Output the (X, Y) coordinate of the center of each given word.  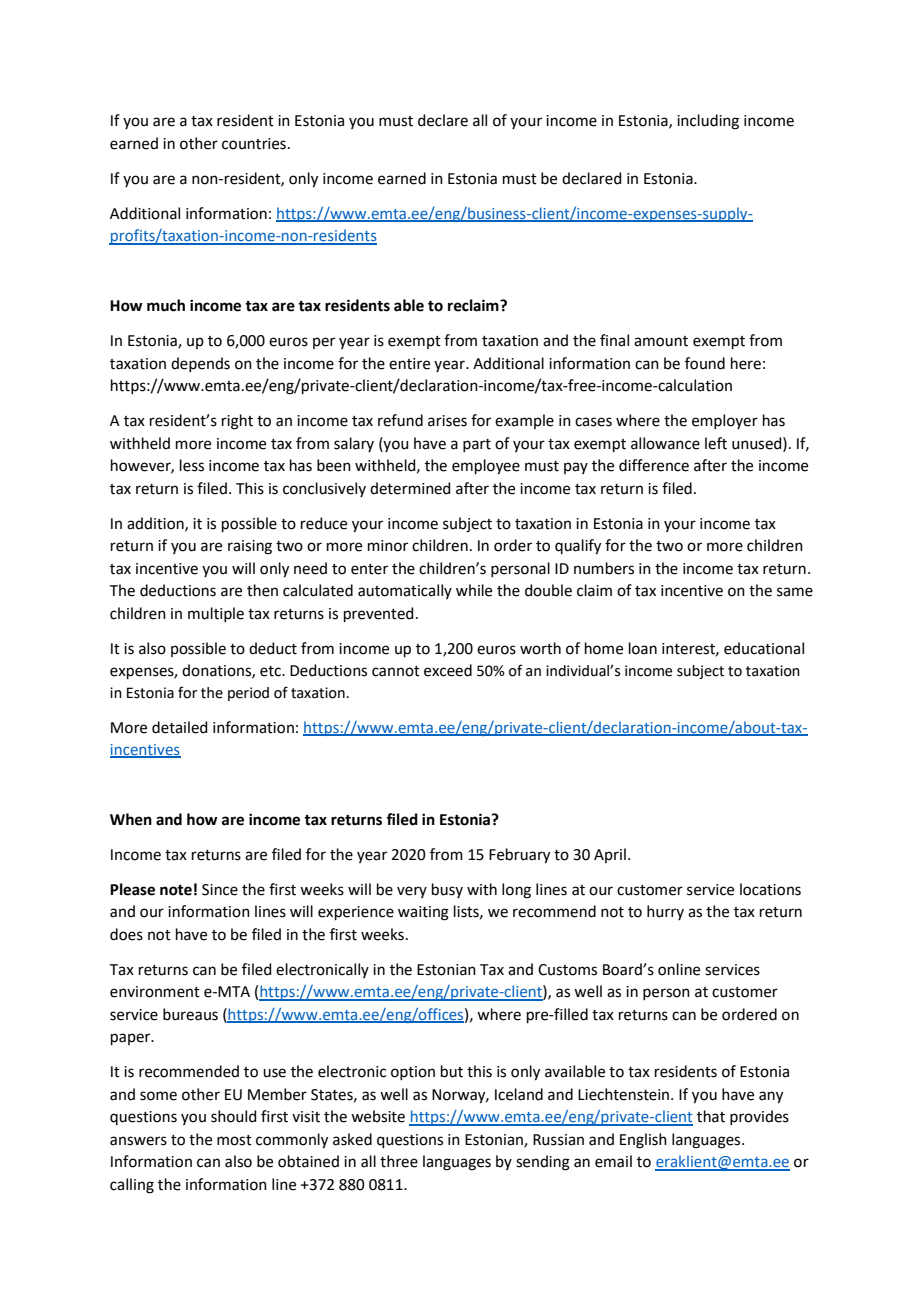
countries (254, 144)
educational (764, 648)
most (234, 1140)
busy (447, 890)
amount (661, 341)
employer (725, 421)
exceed (448, 670)
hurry (665, 912)
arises (447, 421)
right (237, 422)
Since (220, 890)
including (708, 122)
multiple (216, 614)
